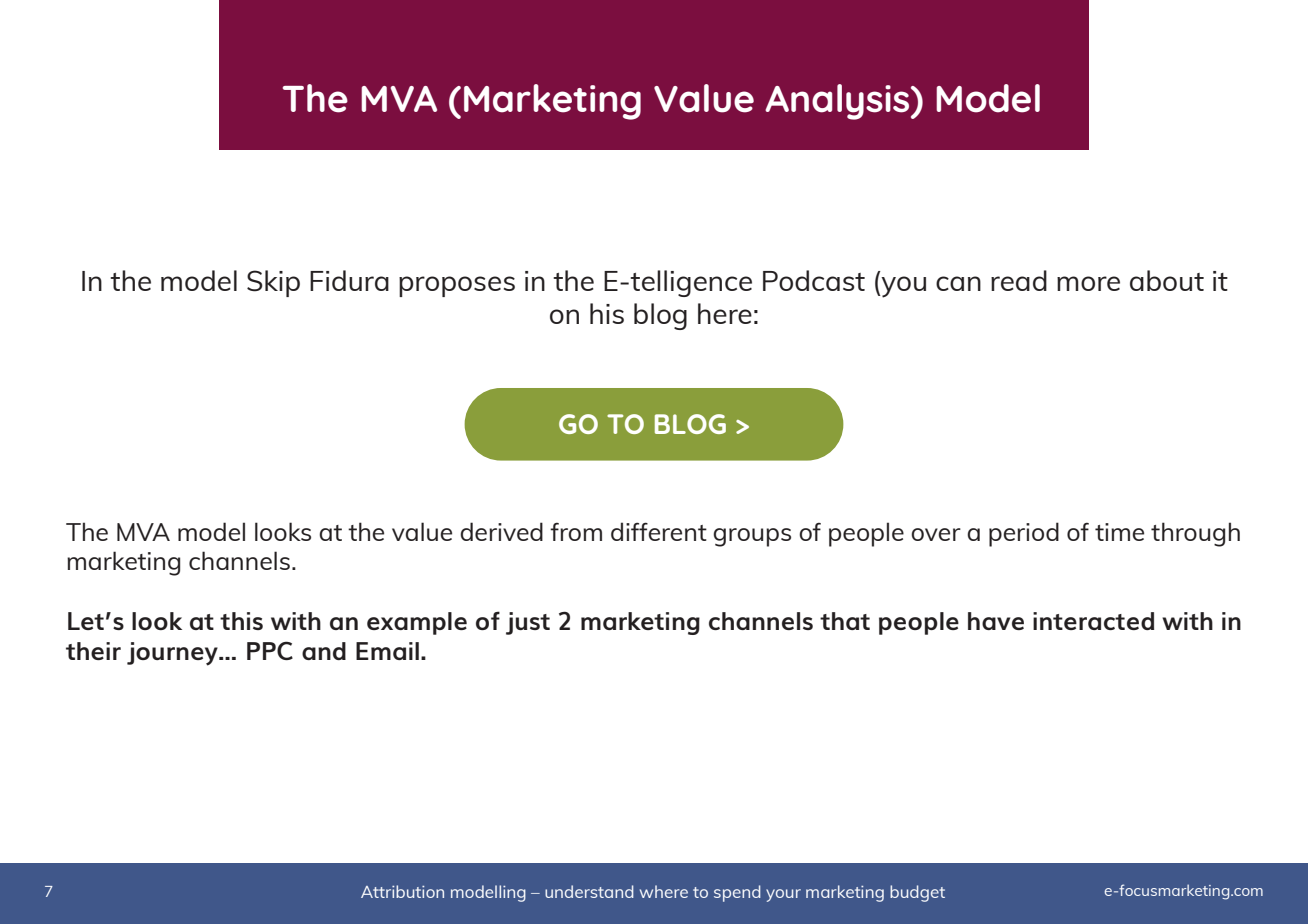  What do you see at coordinates (241, 621) in the screenshot?
I see `this` at bounding box center [241, 621].
